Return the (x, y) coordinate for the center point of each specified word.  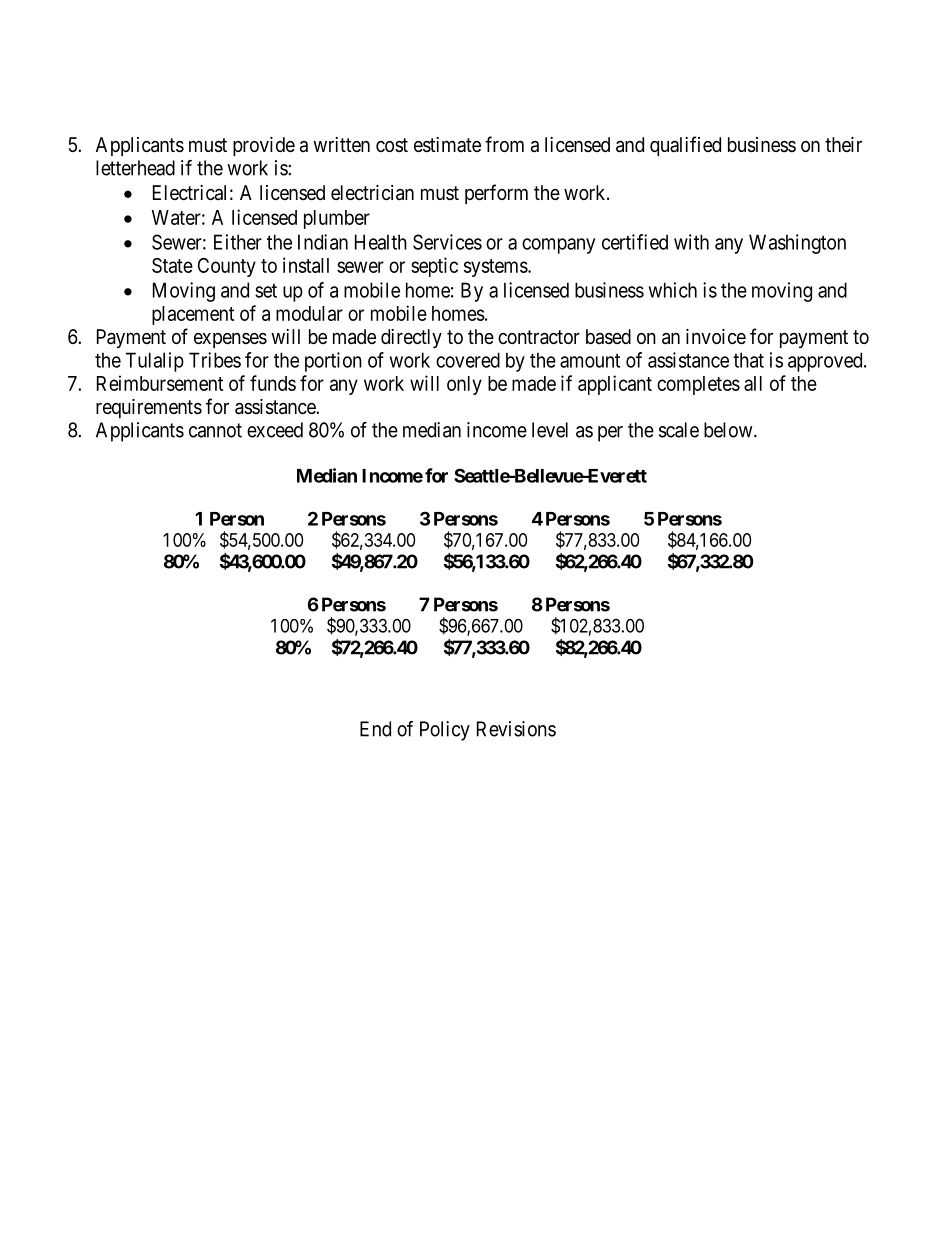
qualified (685, 146)
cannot (215, 430)
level (550, 430)
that (748, 360)
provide (264, 146)
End (375, 729)
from (504, 144)
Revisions (516, 729)
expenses (230, 340)
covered (468, 360)
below (729, 430)
